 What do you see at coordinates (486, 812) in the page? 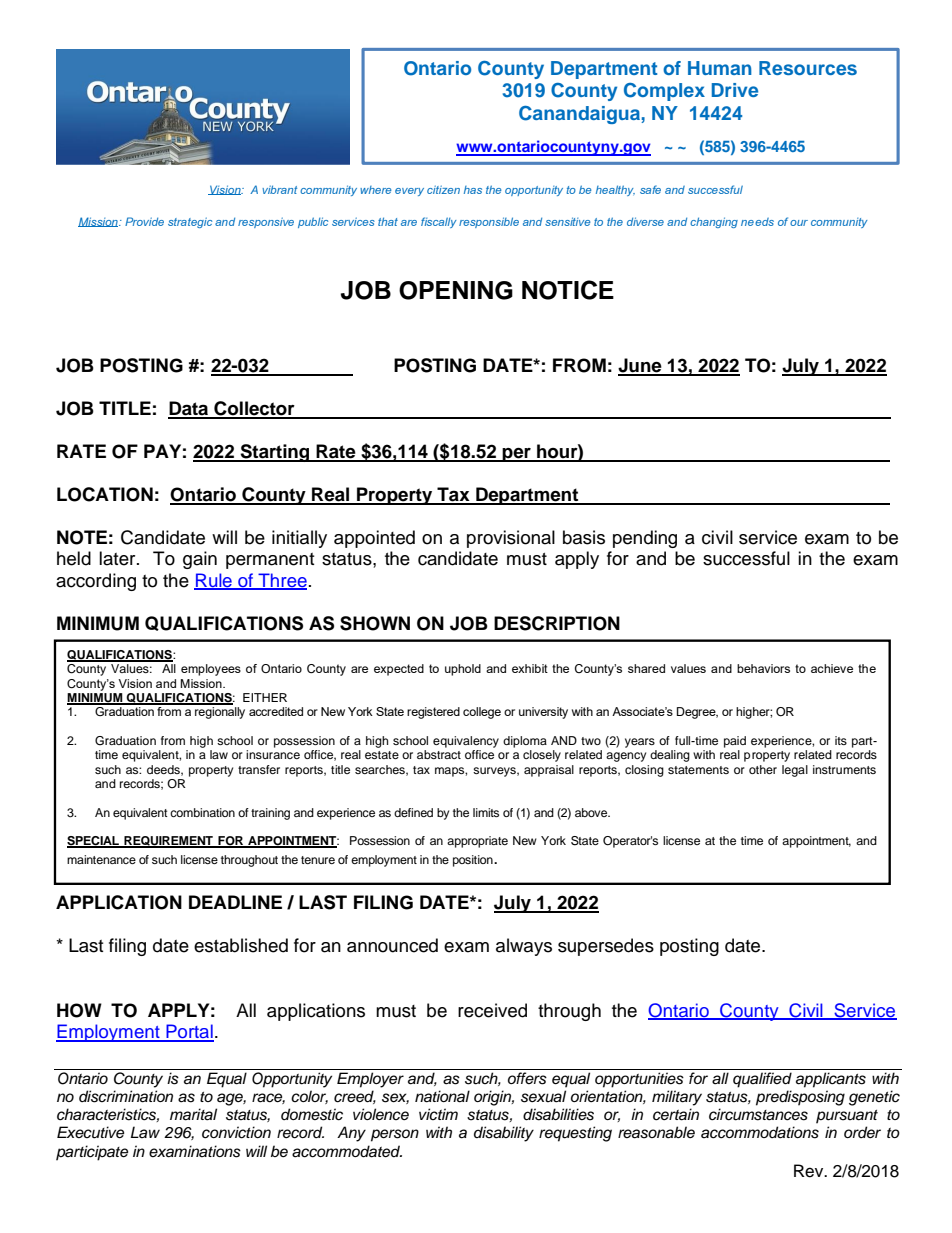
I see `limits` at bounding box center [486, 812].
